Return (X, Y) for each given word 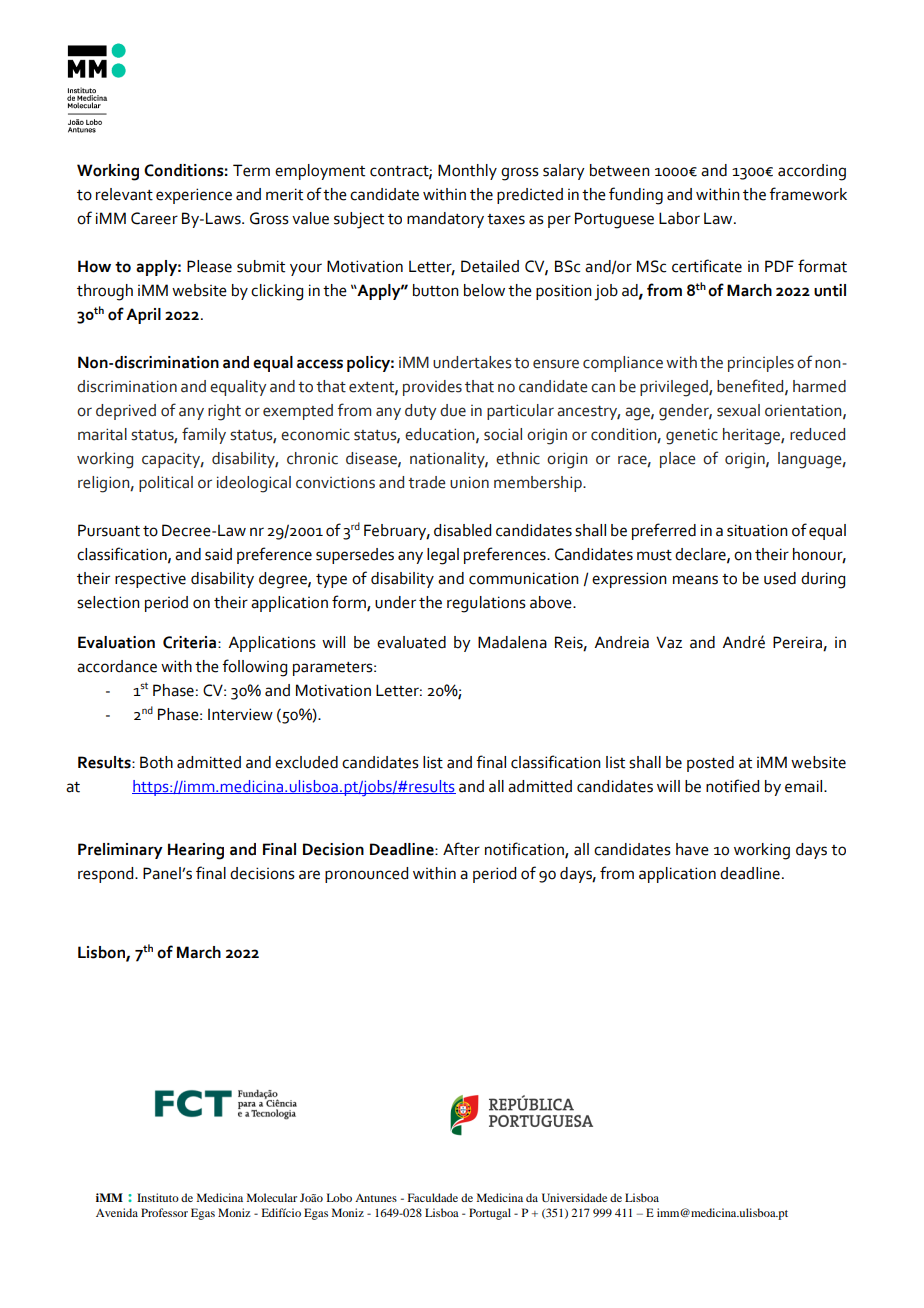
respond (107, 875)
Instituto (158, 1197)
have (692, 849)
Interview (240, 714)
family (204, 435)
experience (194, 196)
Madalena (512, 642)
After (461, 849)
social (503, 434)
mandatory (445, 220)
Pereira (797, 642)
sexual (738, 410)
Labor (679, 218)
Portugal (490, 1214)
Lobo (339, 1197)
